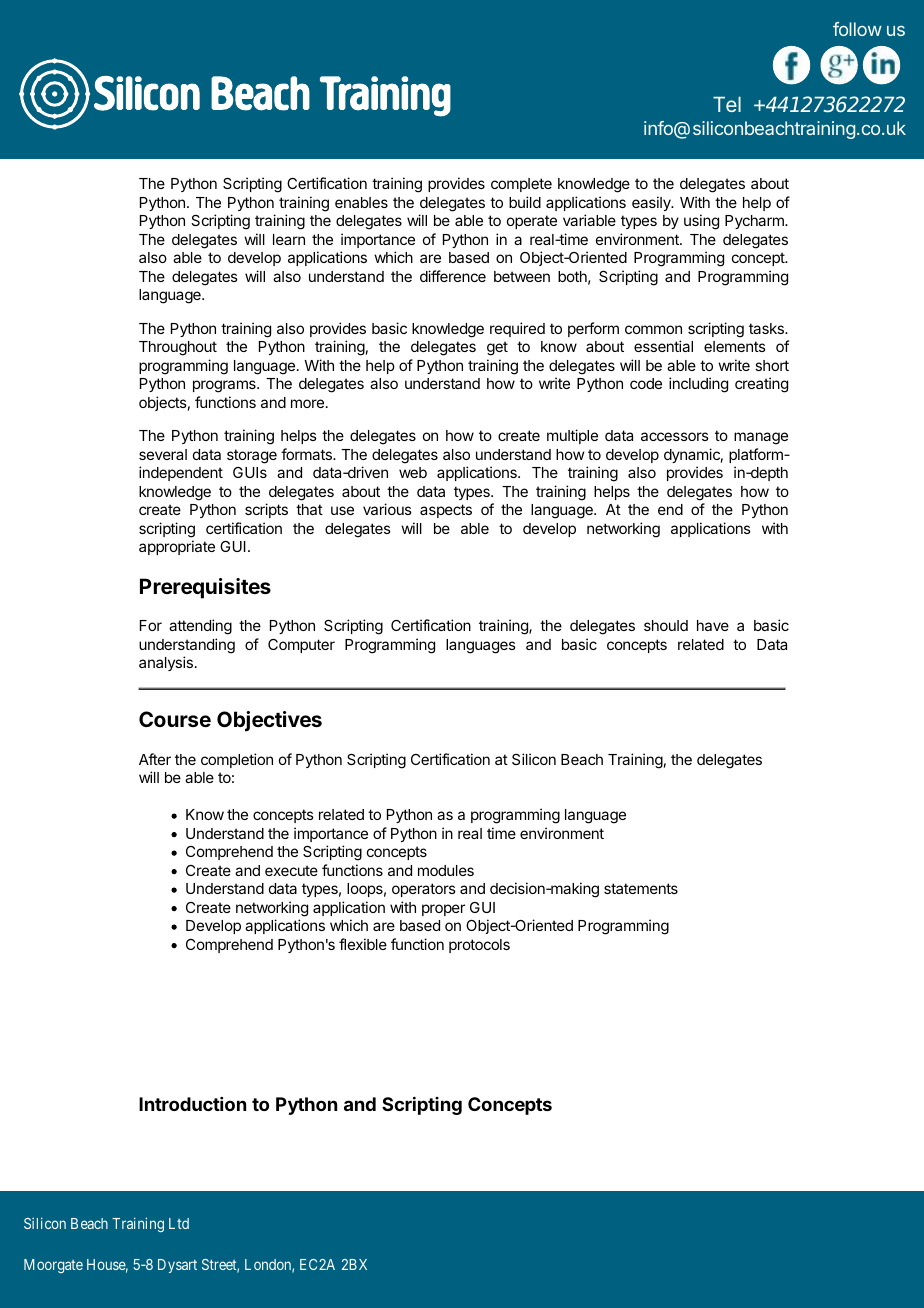 Image resolution: width=924 pixels, height=1308 pixels. What do you see at coordinates (479, 946) in the document?
I see `protocols` at bounding box center [479, 946].
